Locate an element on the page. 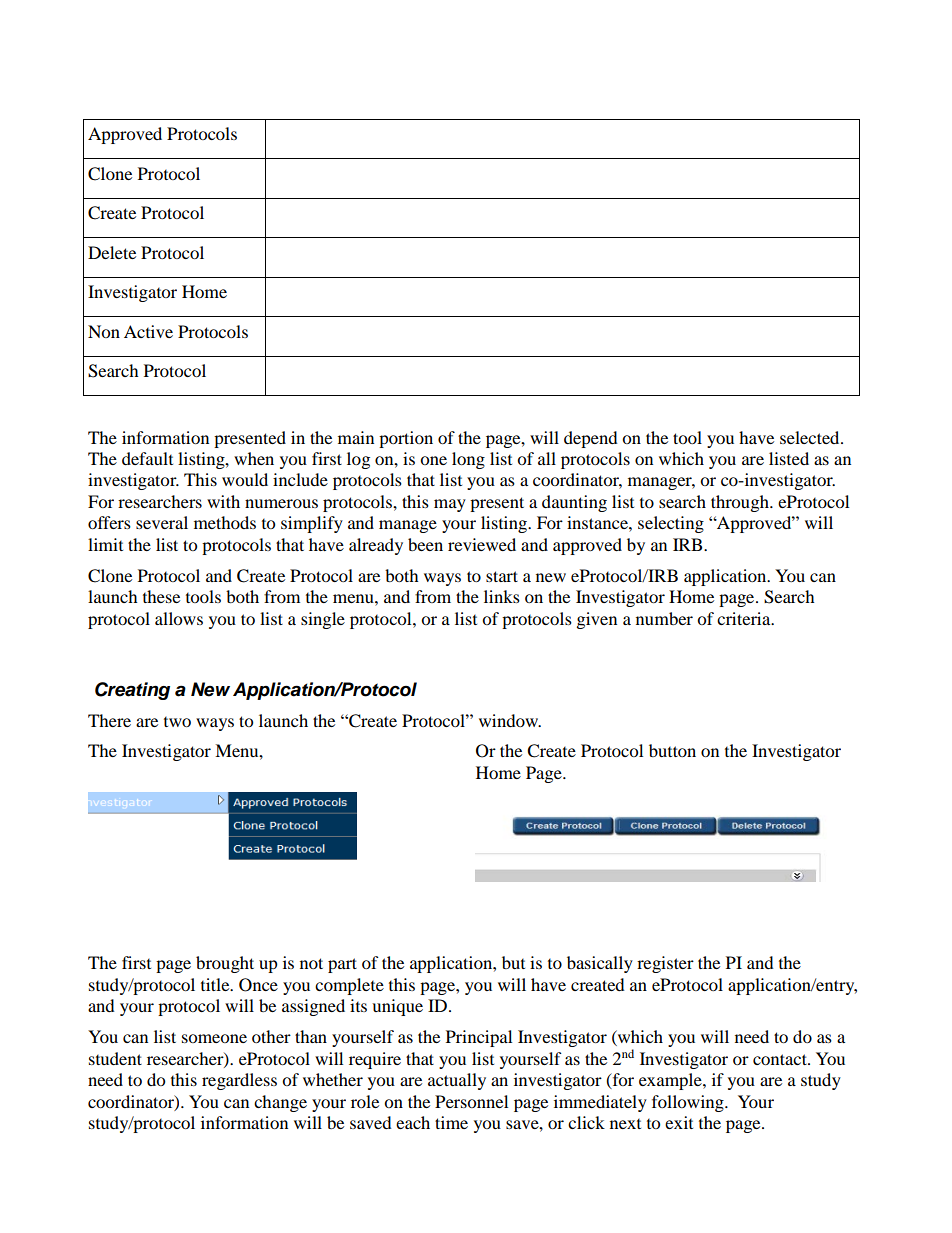  brought is located at coordinates (225, 964).
